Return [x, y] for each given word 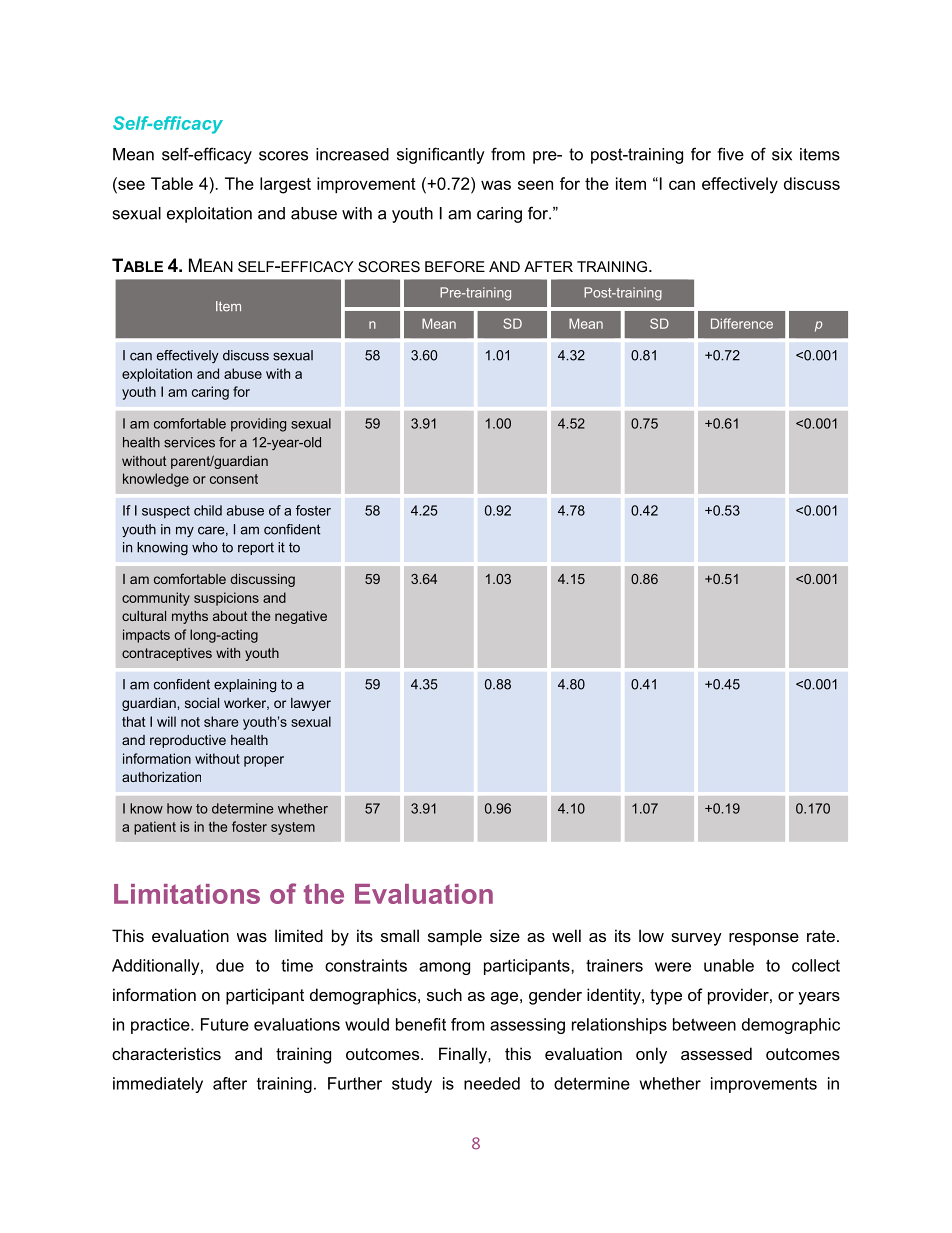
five [730, 154]
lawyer [311, 704]
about [230, 616]
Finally [464, 1055]
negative [301, 617]
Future [225, 1024]
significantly [441, 155]
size [505, 935]
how [179, 808]
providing [258, 425]
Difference [742, 323]
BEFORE [455, 266]
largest [285, 185]
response [764, 939]
